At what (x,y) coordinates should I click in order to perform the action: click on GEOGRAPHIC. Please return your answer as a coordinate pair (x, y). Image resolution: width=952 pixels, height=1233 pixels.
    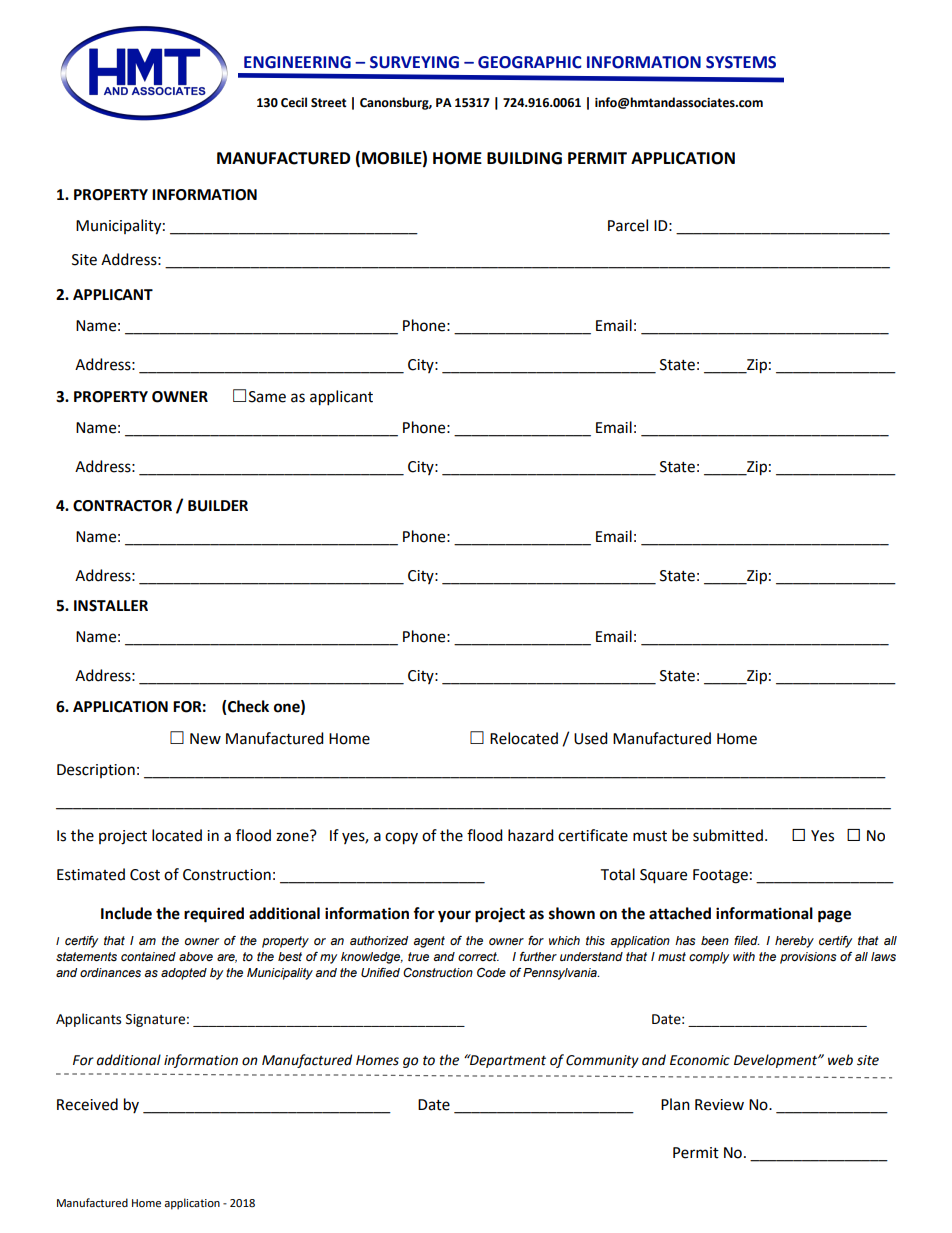
    Looking at the image, I should click on (530, 62).
